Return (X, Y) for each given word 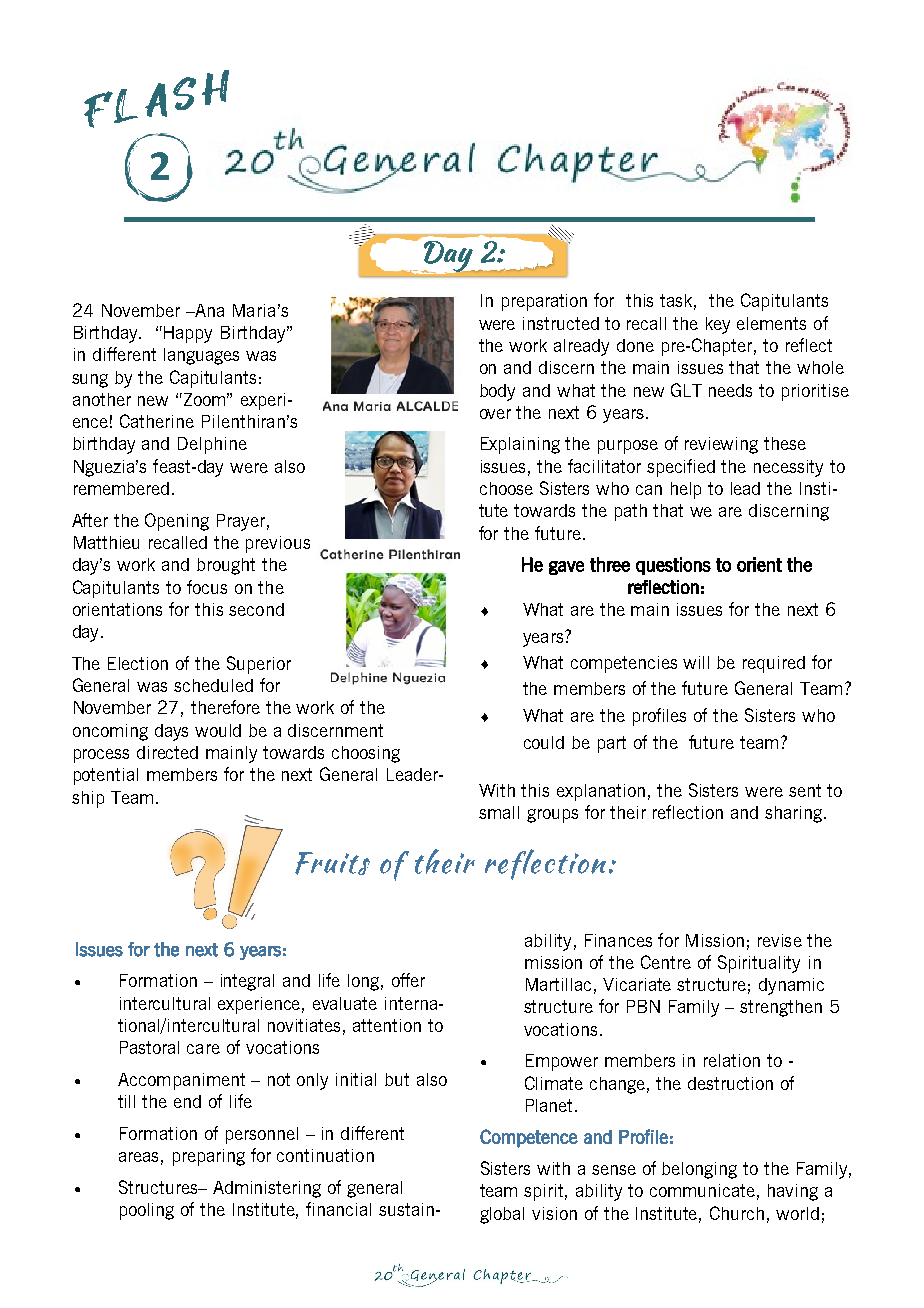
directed (167, 752)
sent (805, 790)
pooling (147, 1211)
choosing (366, 754)
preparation (544, 302)
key (718, 325)
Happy (188, 334)
